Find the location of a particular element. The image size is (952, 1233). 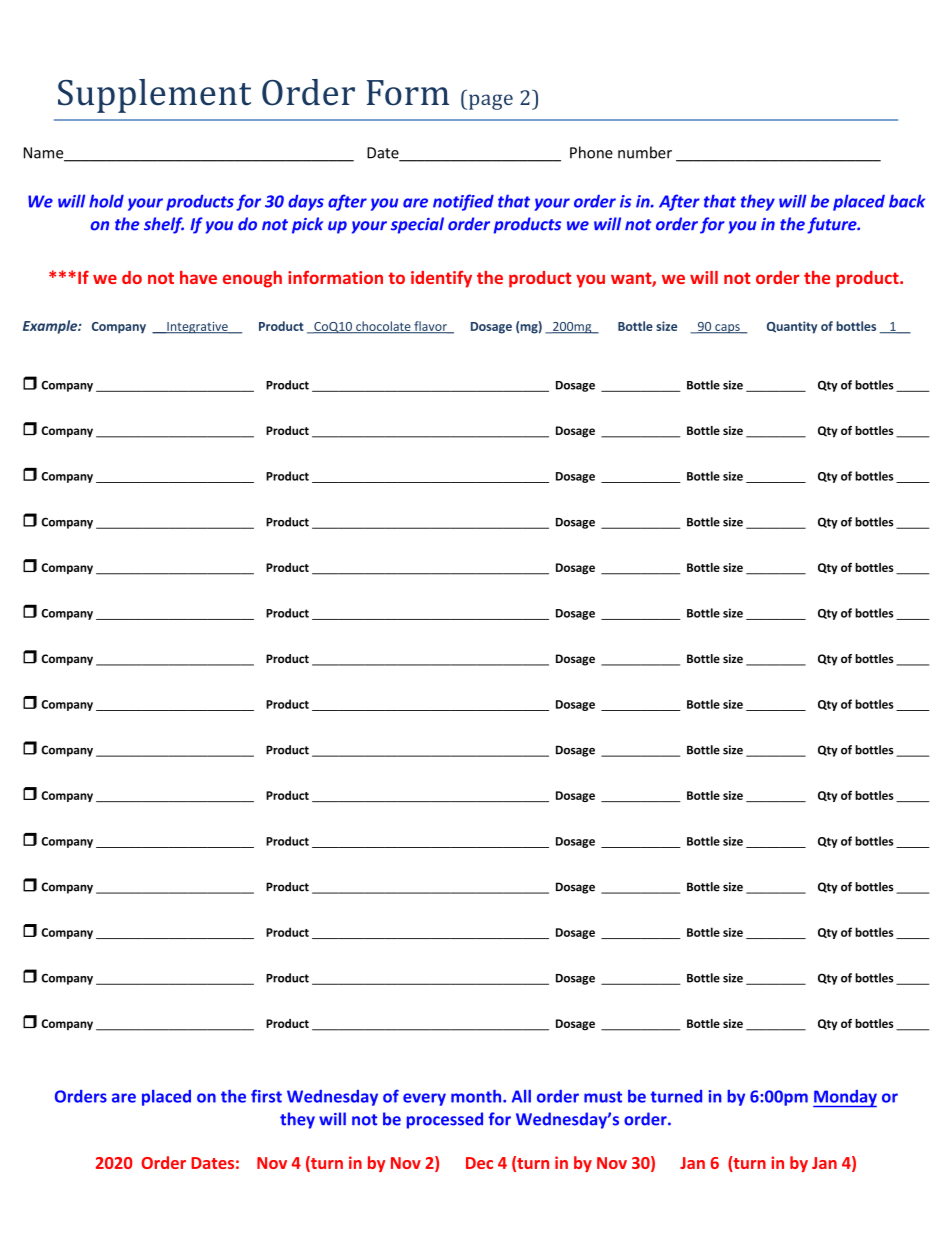

have is located at coordinates (198, 277).
